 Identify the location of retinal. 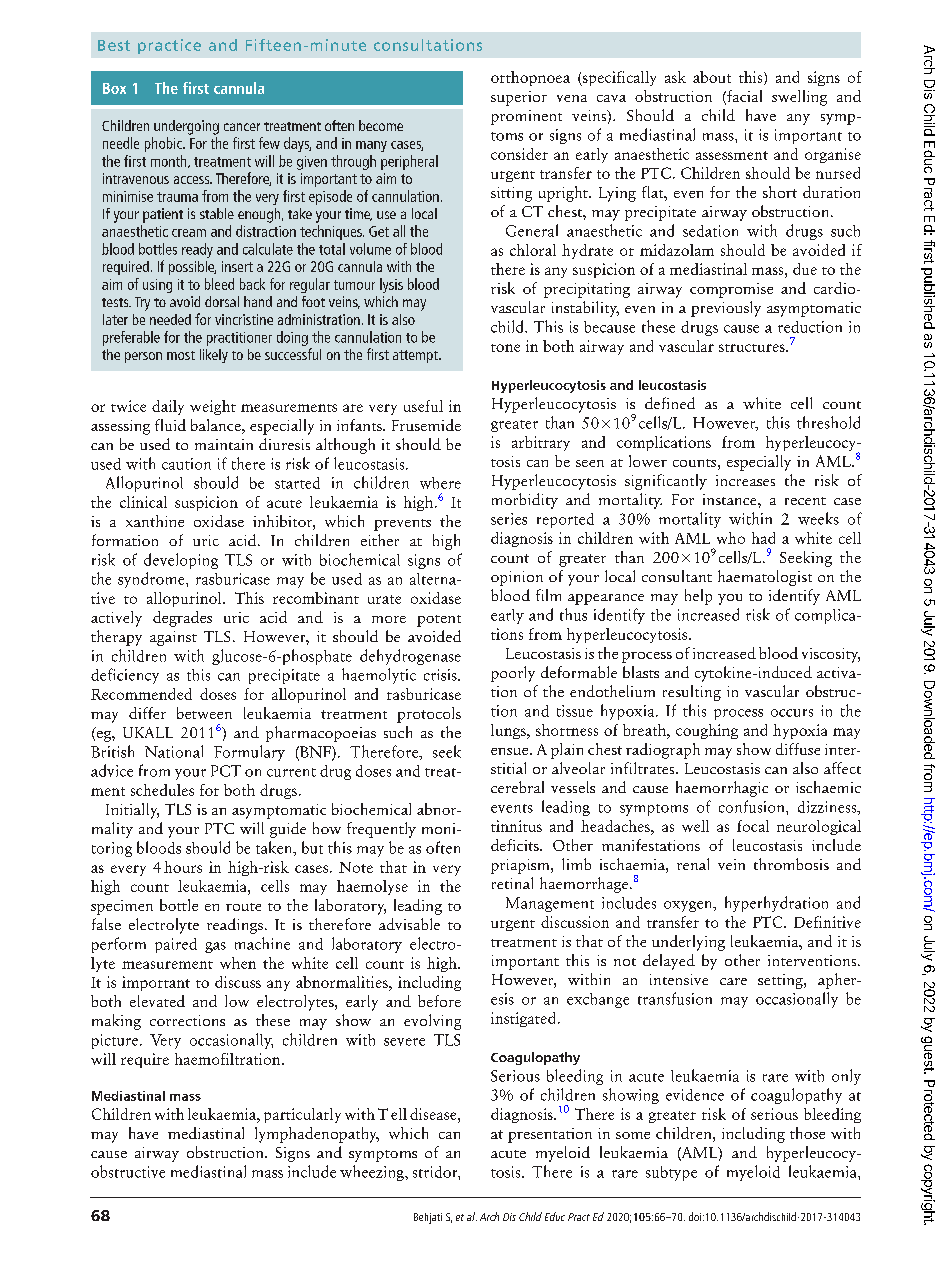
(512, 883).
